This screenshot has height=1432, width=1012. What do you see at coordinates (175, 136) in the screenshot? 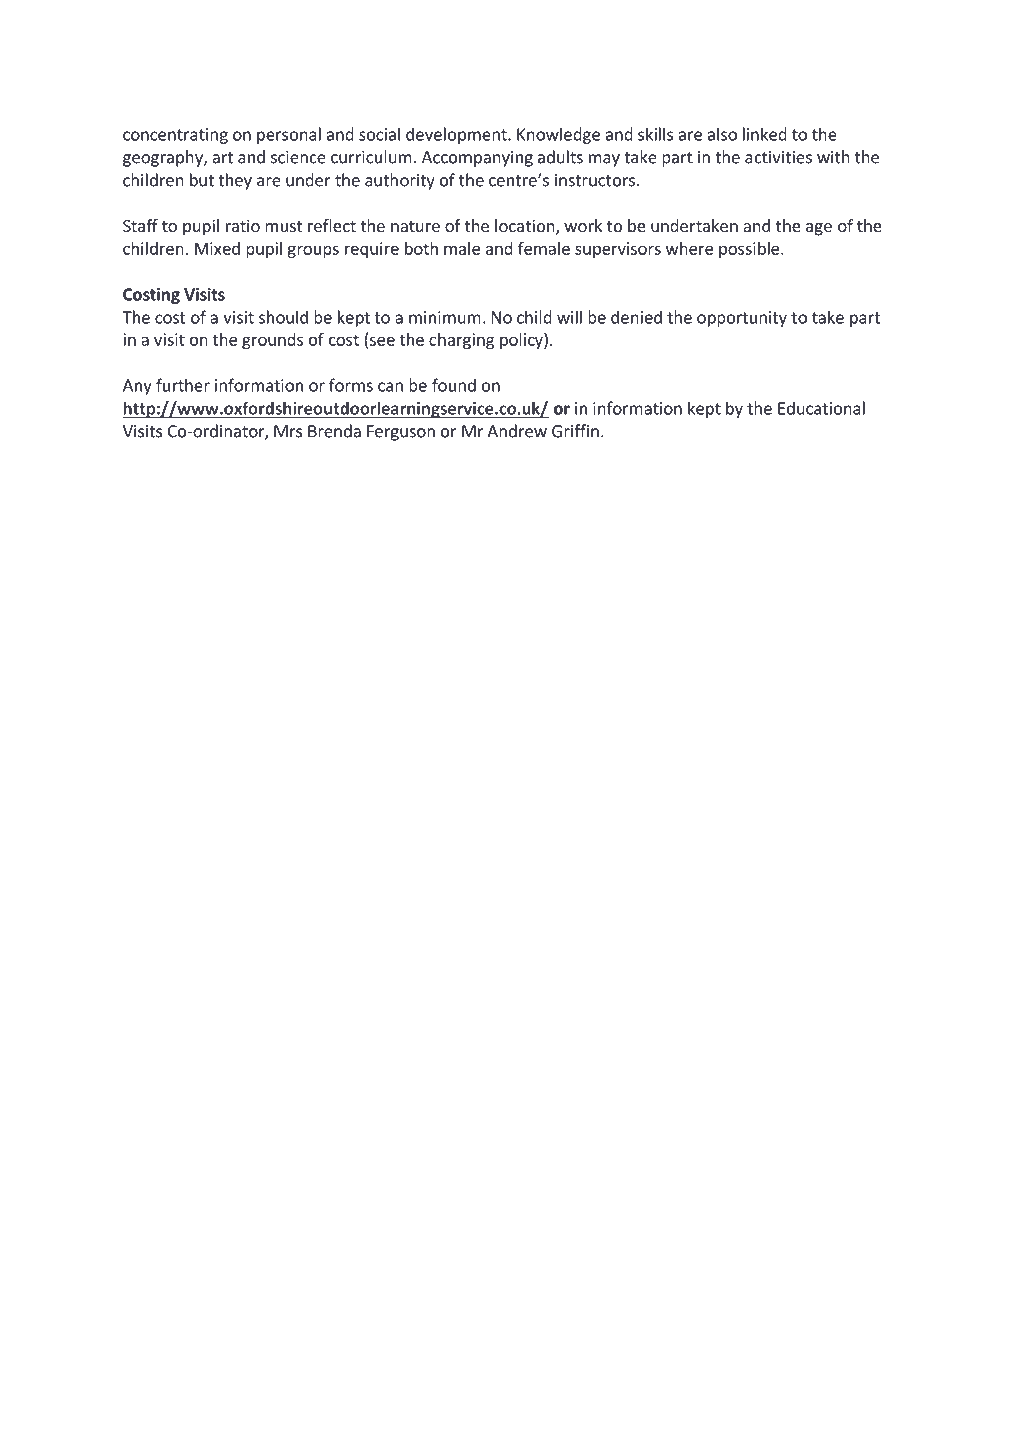
I see `concentrating` at bounding box center [175, 136].
